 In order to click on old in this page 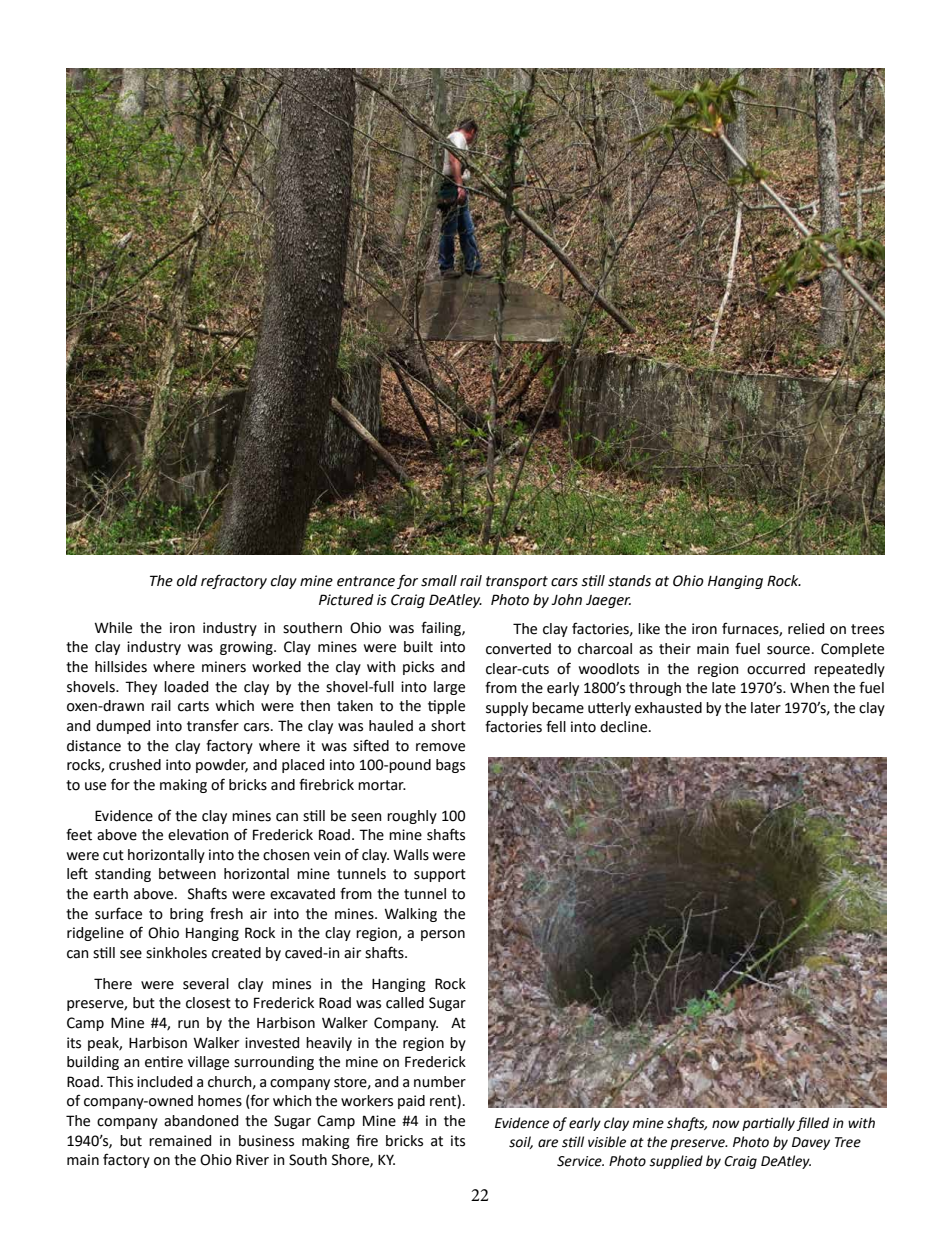, I will do `click(187, 581)`.
